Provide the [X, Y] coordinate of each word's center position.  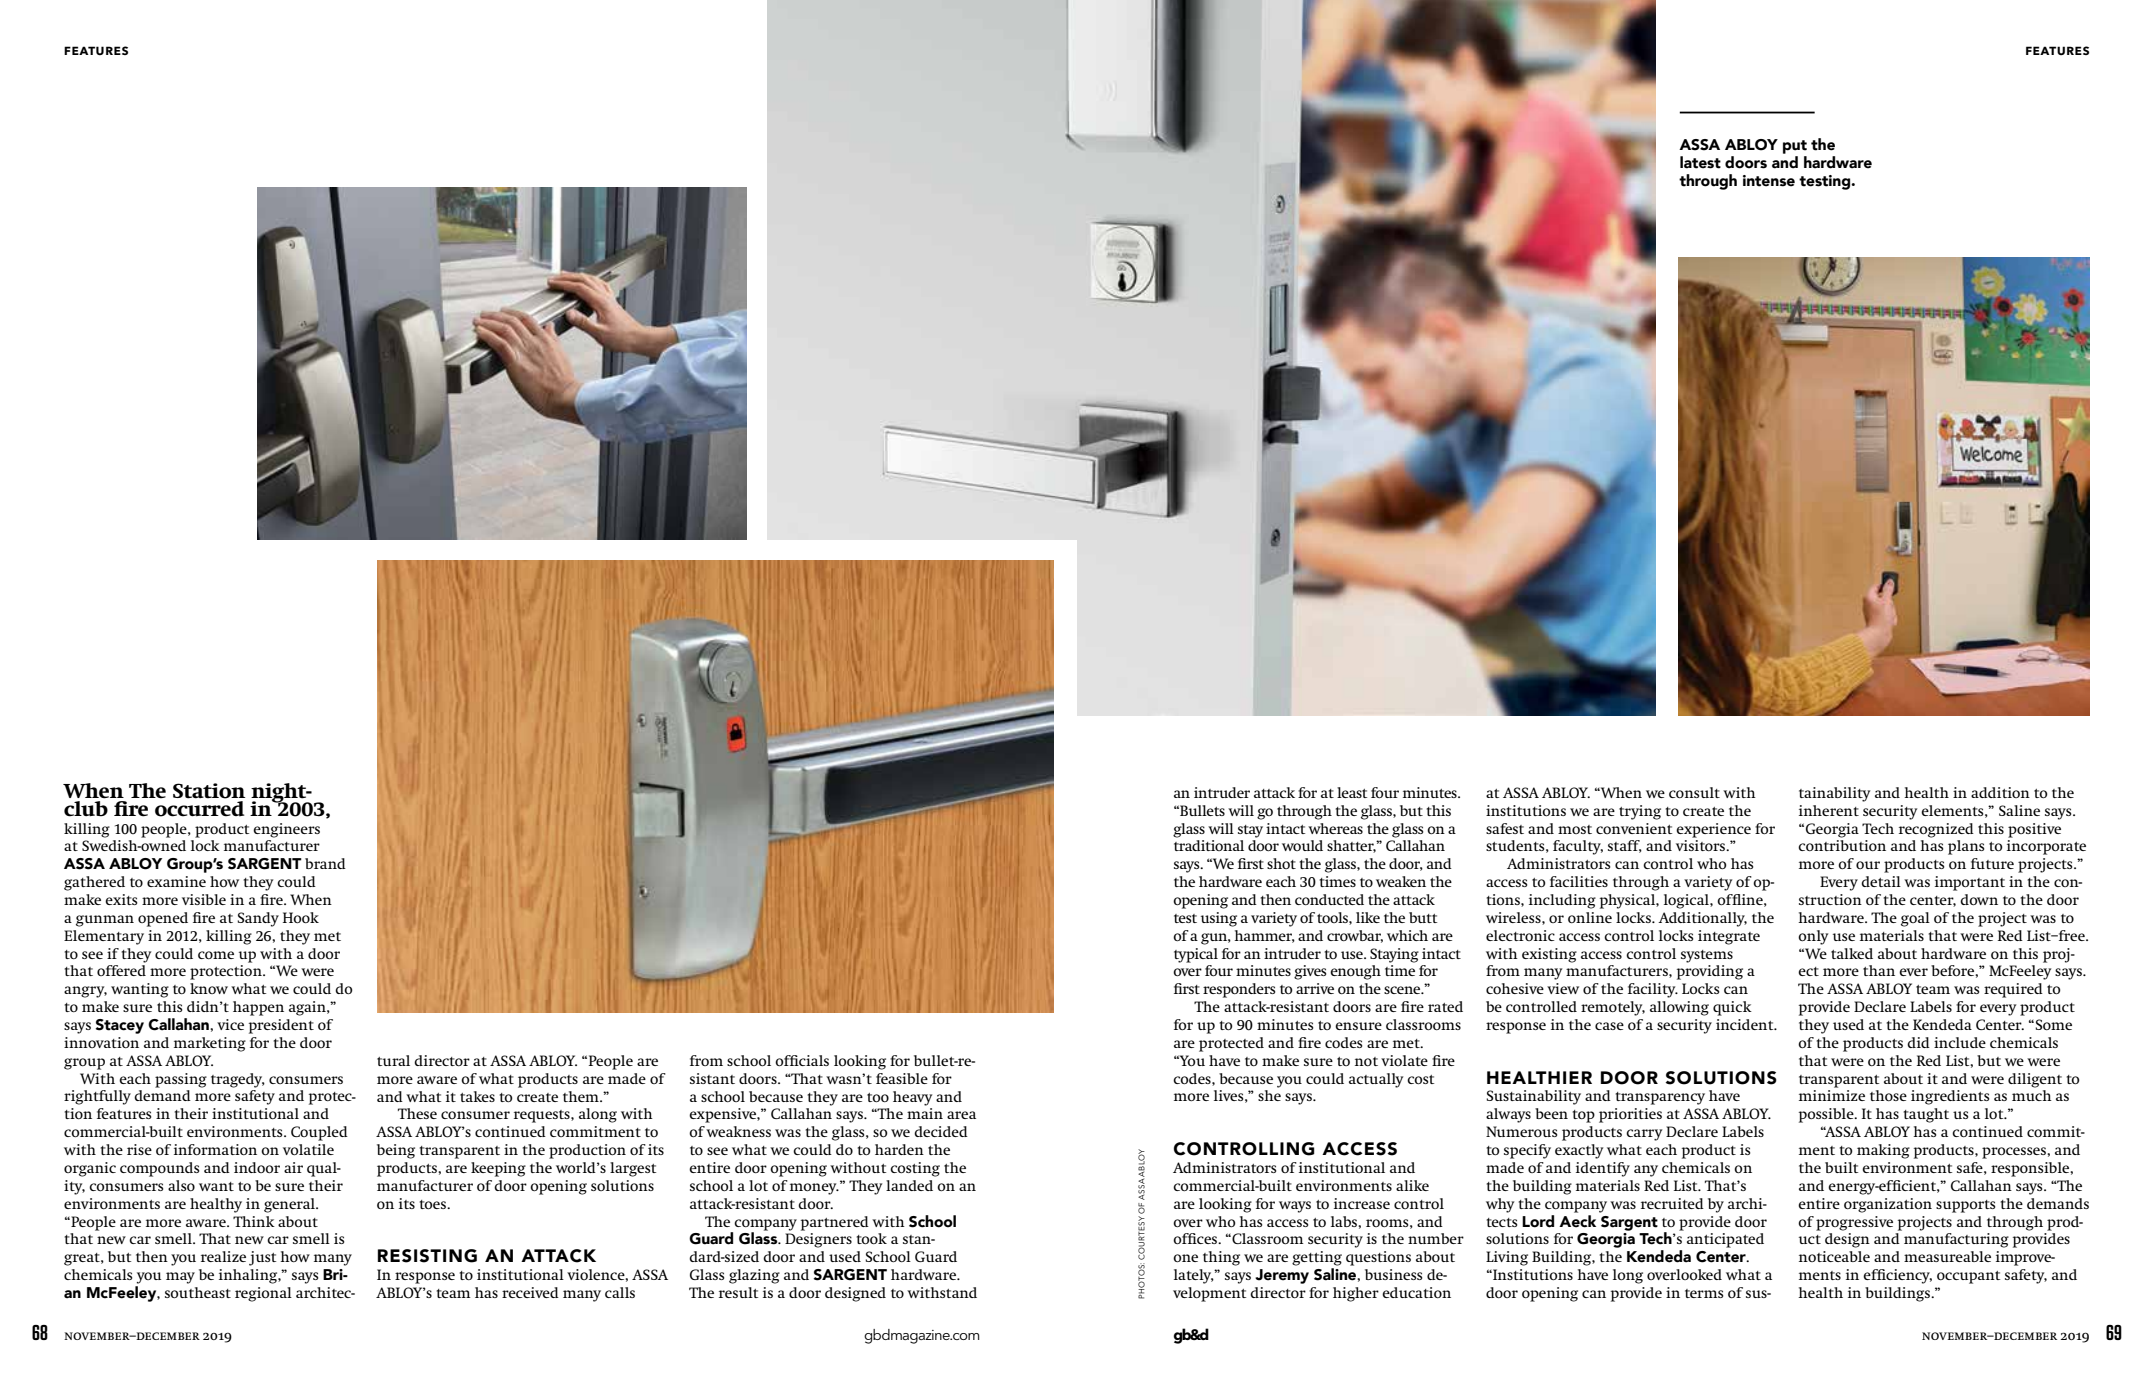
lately [1194, 1276]
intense [1769, 181]
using [1219, 919]
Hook [301, 917]
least [1352, 792]
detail [1881, 881]
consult [1694, 792]
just [262, 1258]
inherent [1829, 810]
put [1795, 147]
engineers [286, 830]
